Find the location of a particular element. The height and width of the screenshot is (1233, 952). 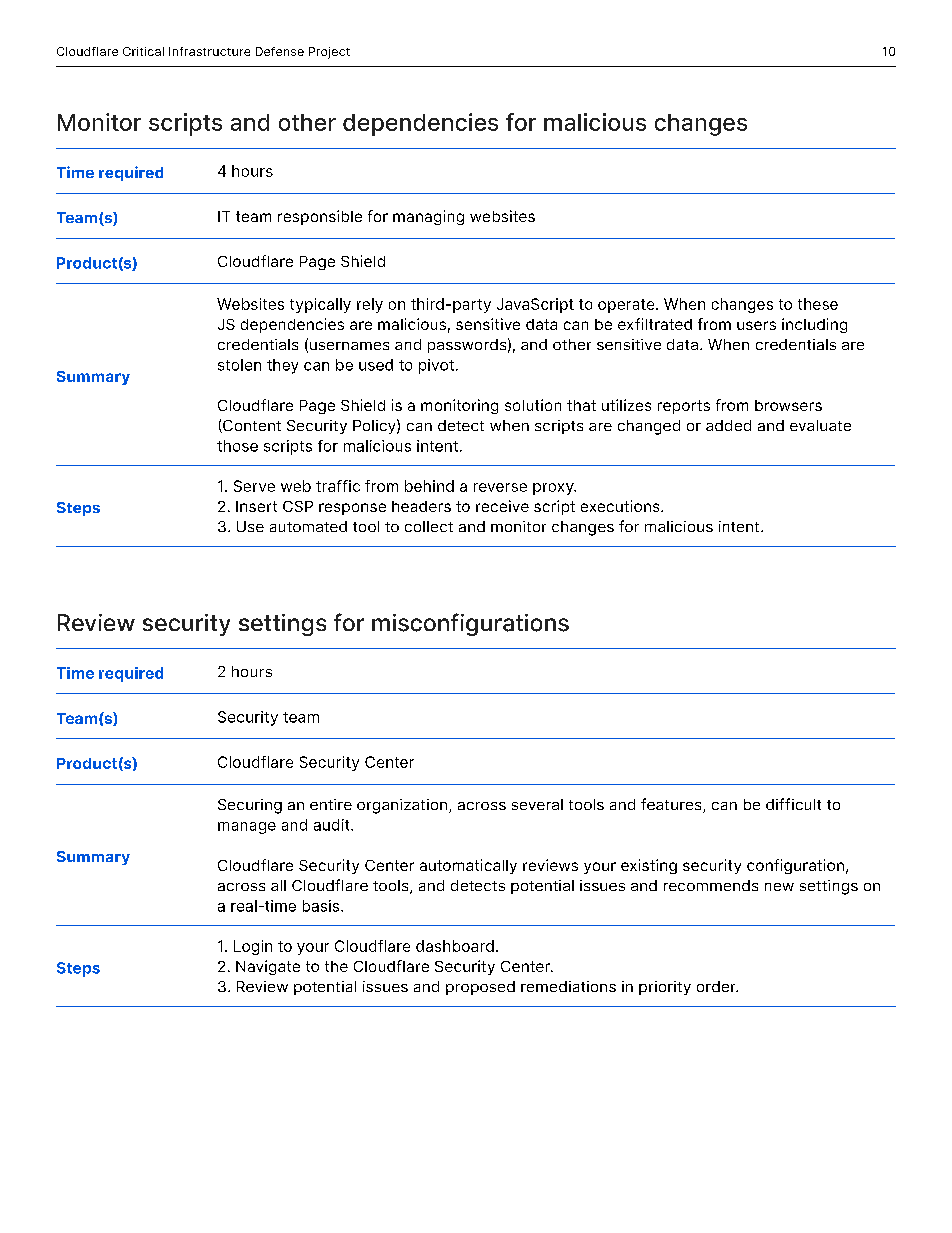

several is located at coordinates (537, 804).
